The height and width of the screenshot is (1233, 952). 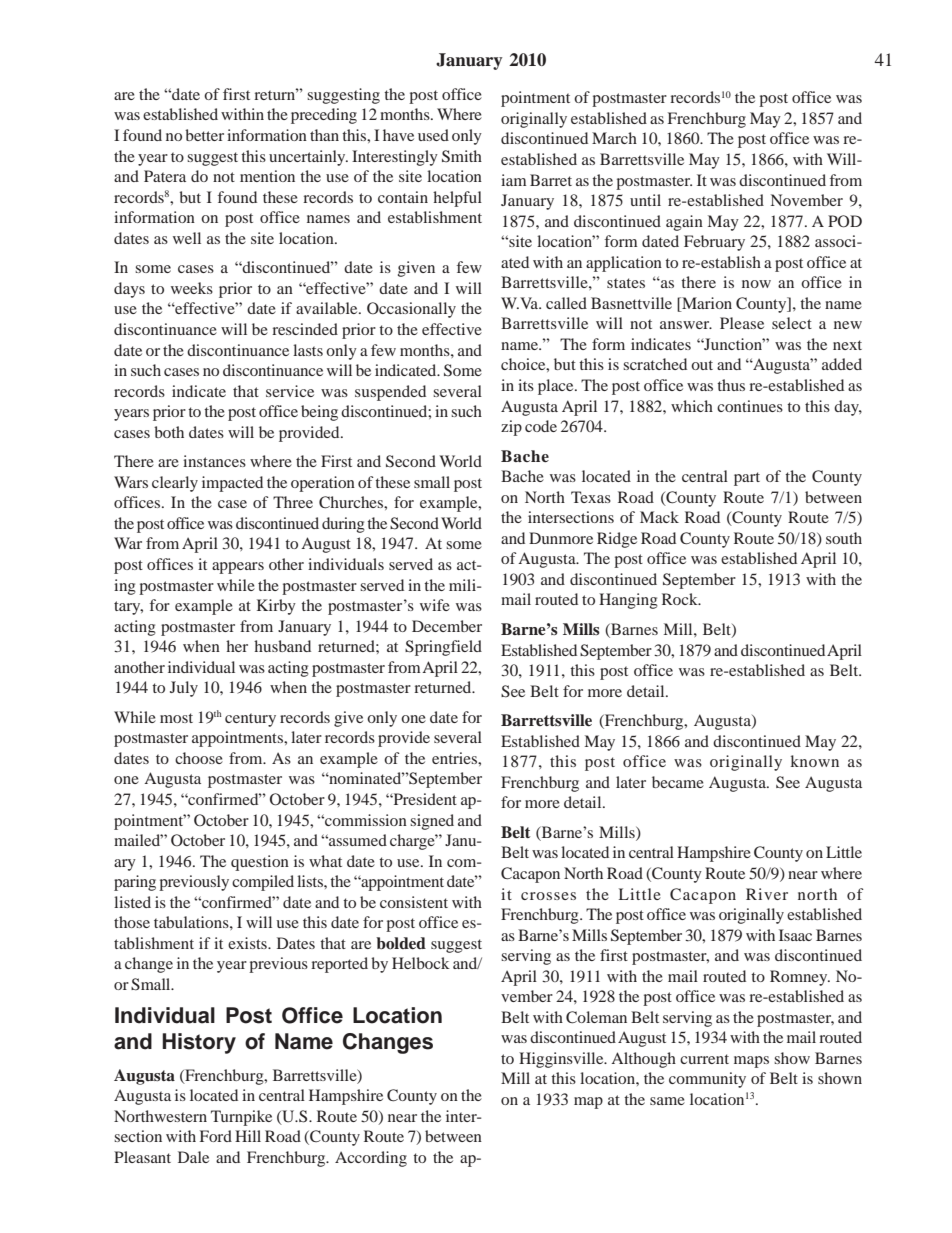 I want to click on better, so click(x=204, y=135).
